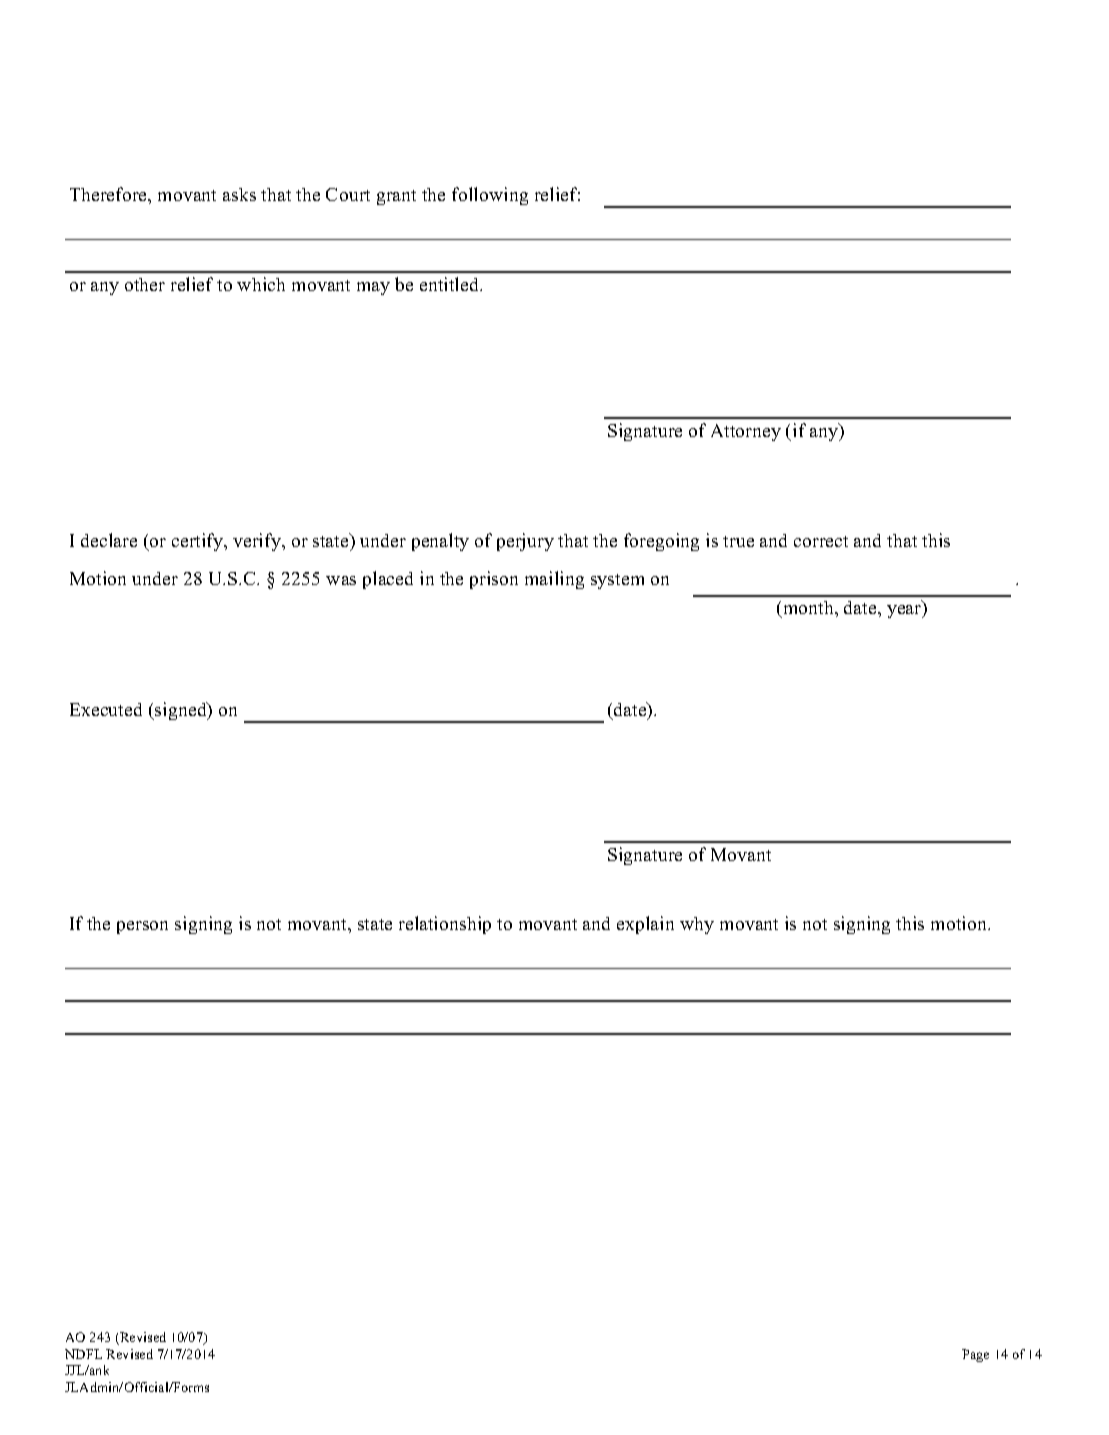 Image resolution: width=1109 pixels, height=1435 pixels. What do you see at coordinates (808, 609) in the screenshot?
I see `month` at bounding box center [808, 609].
